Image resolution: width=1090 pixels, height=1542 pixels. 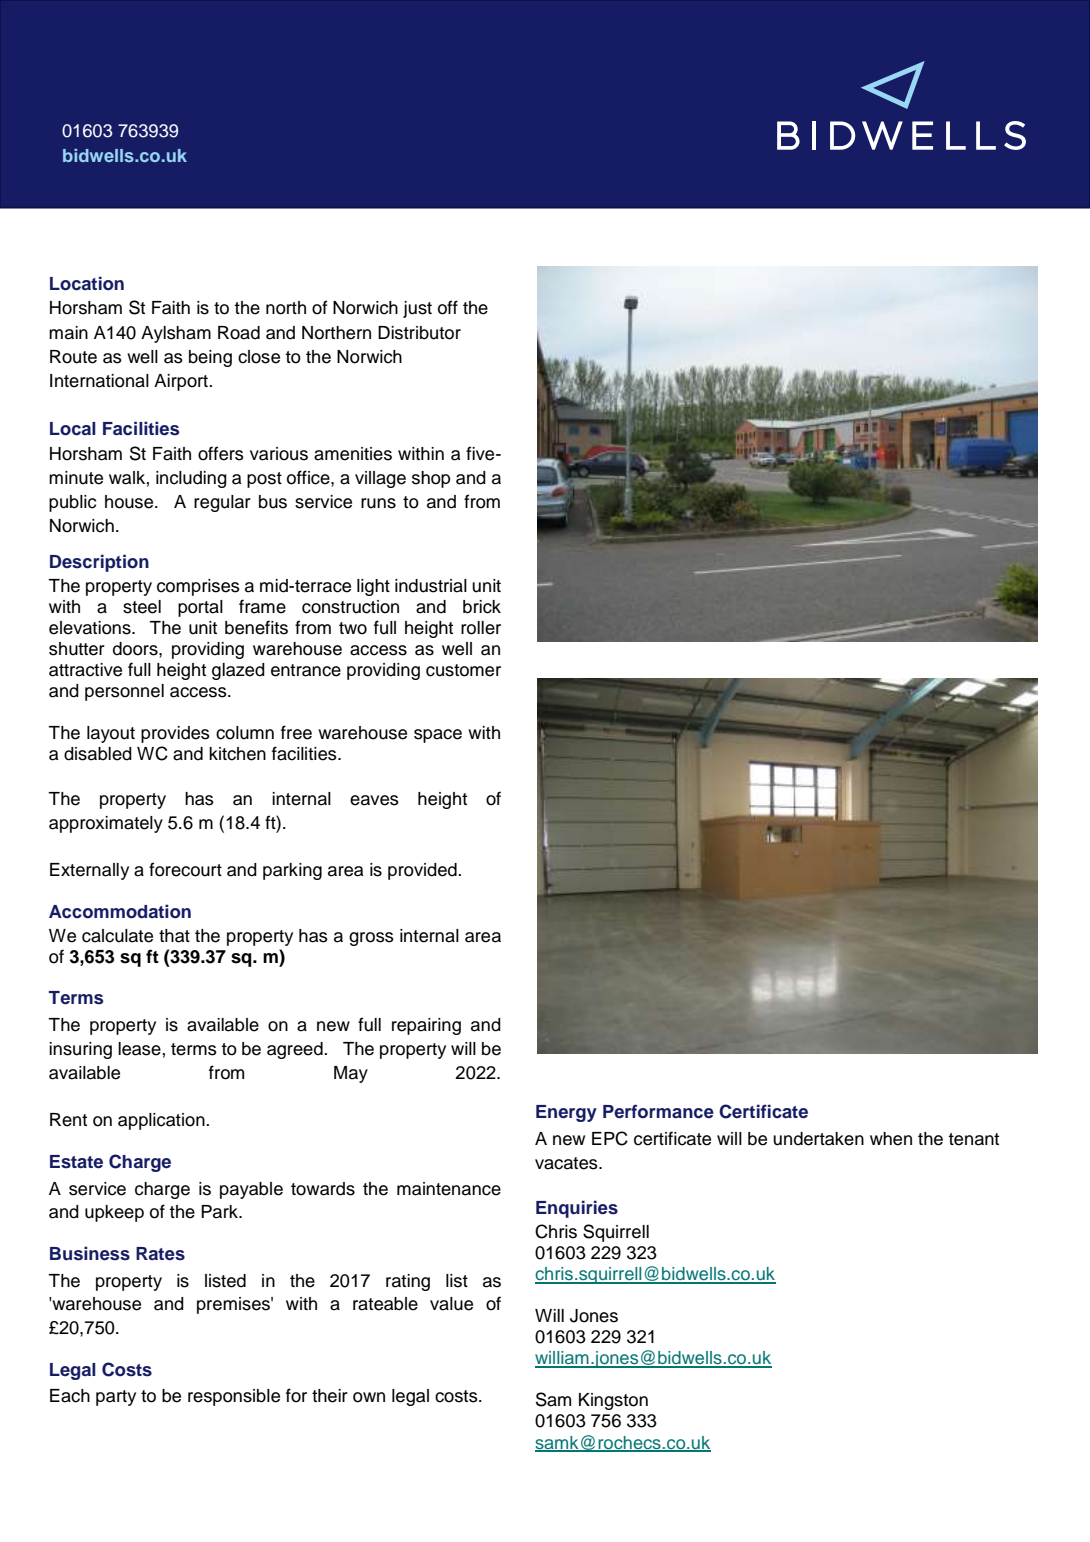 I want to click on approximately, so click(x=106, y=824).
